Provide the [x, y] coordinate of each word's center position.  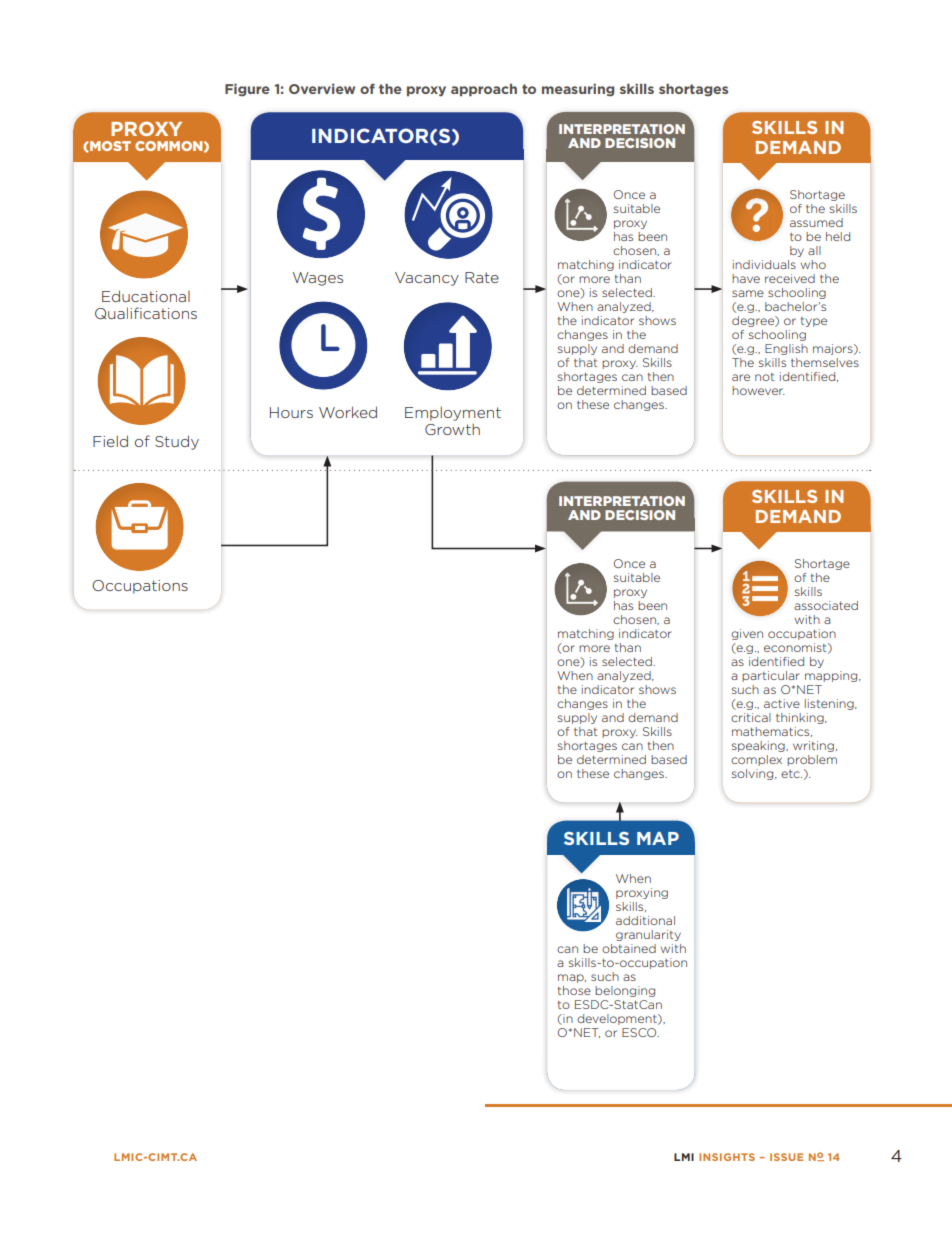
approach [484, 90]
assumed [816, 222]
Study [177, 442]
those [574, 990]
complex [756, 760]
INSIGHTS [727, 1157]
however [758, 390]
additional [645, 920]
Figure [247, 90]
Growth [452, 429]
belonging [625, 991]
